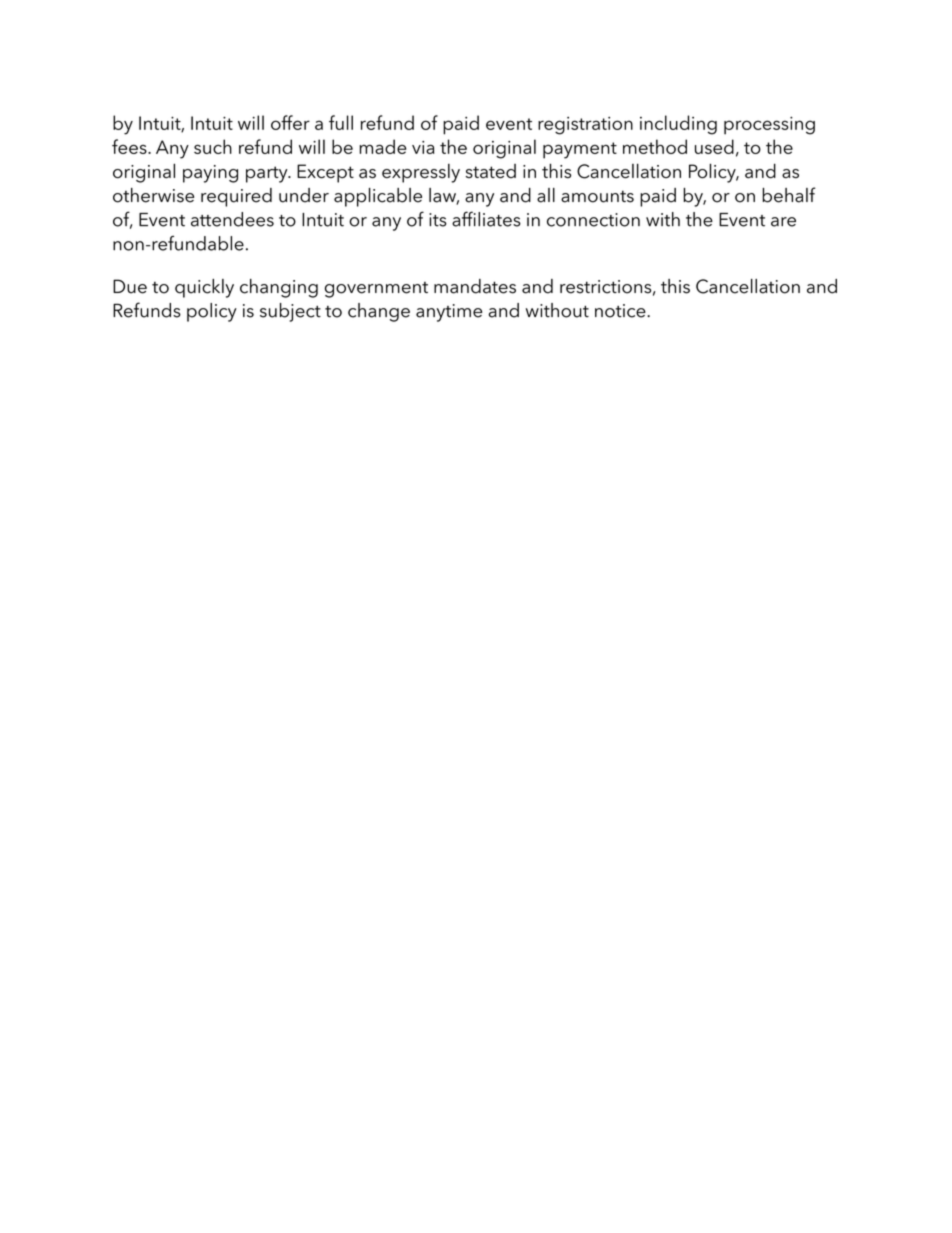 The image size is (952, 1233). I want to click on full, so click(341, 122).
